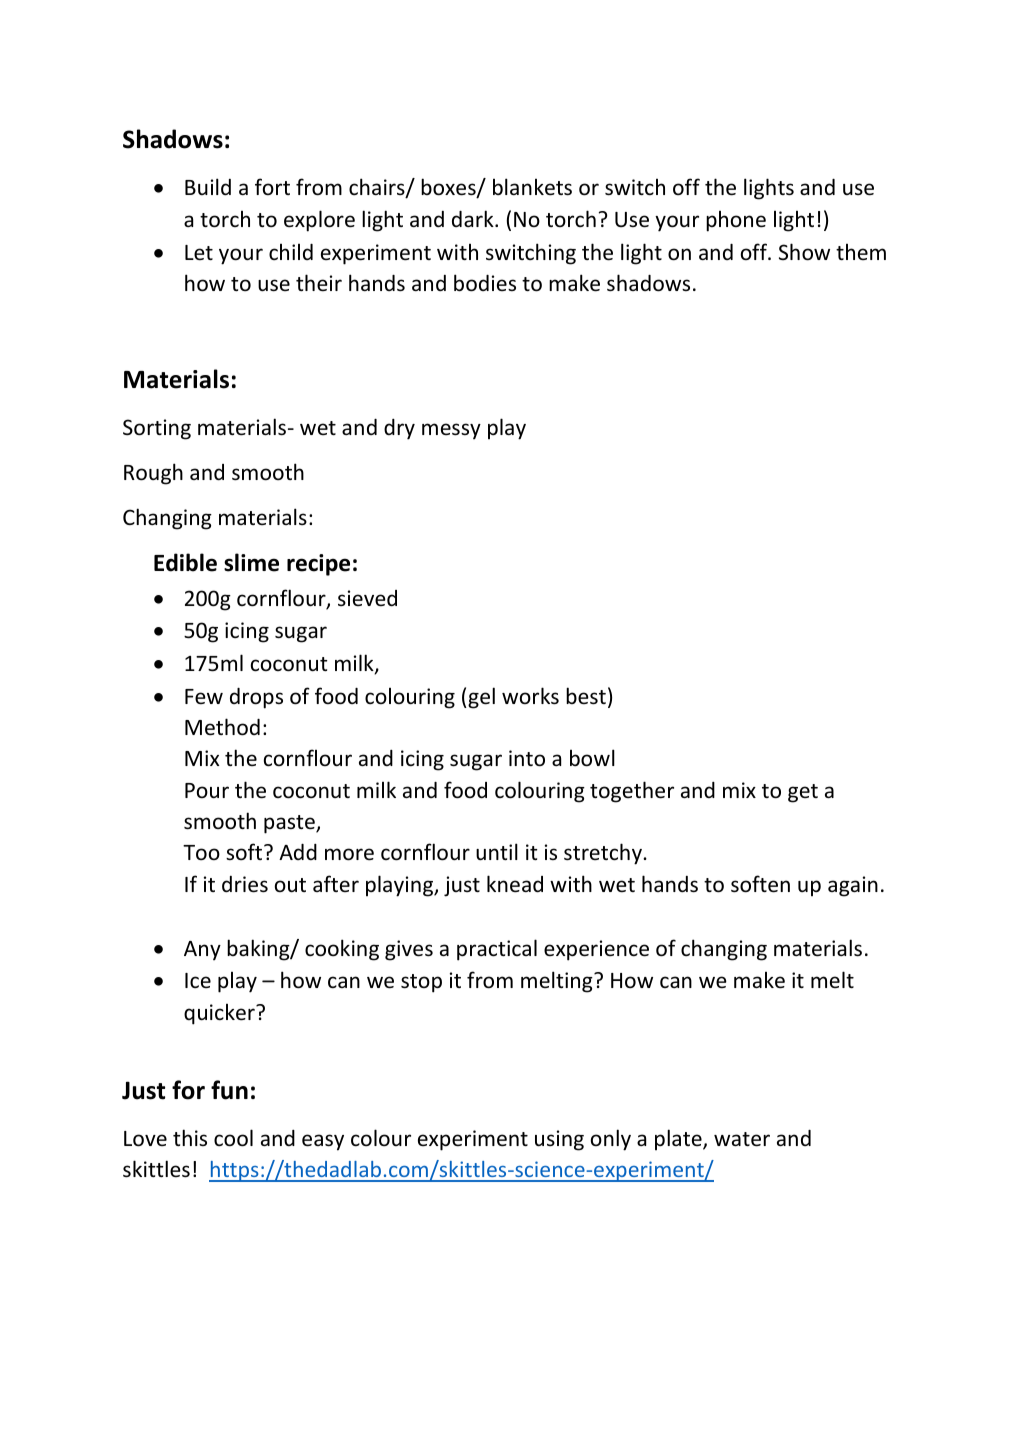  Describe the element at coordinates (530, 696) in the page. I see `works` at that location.
